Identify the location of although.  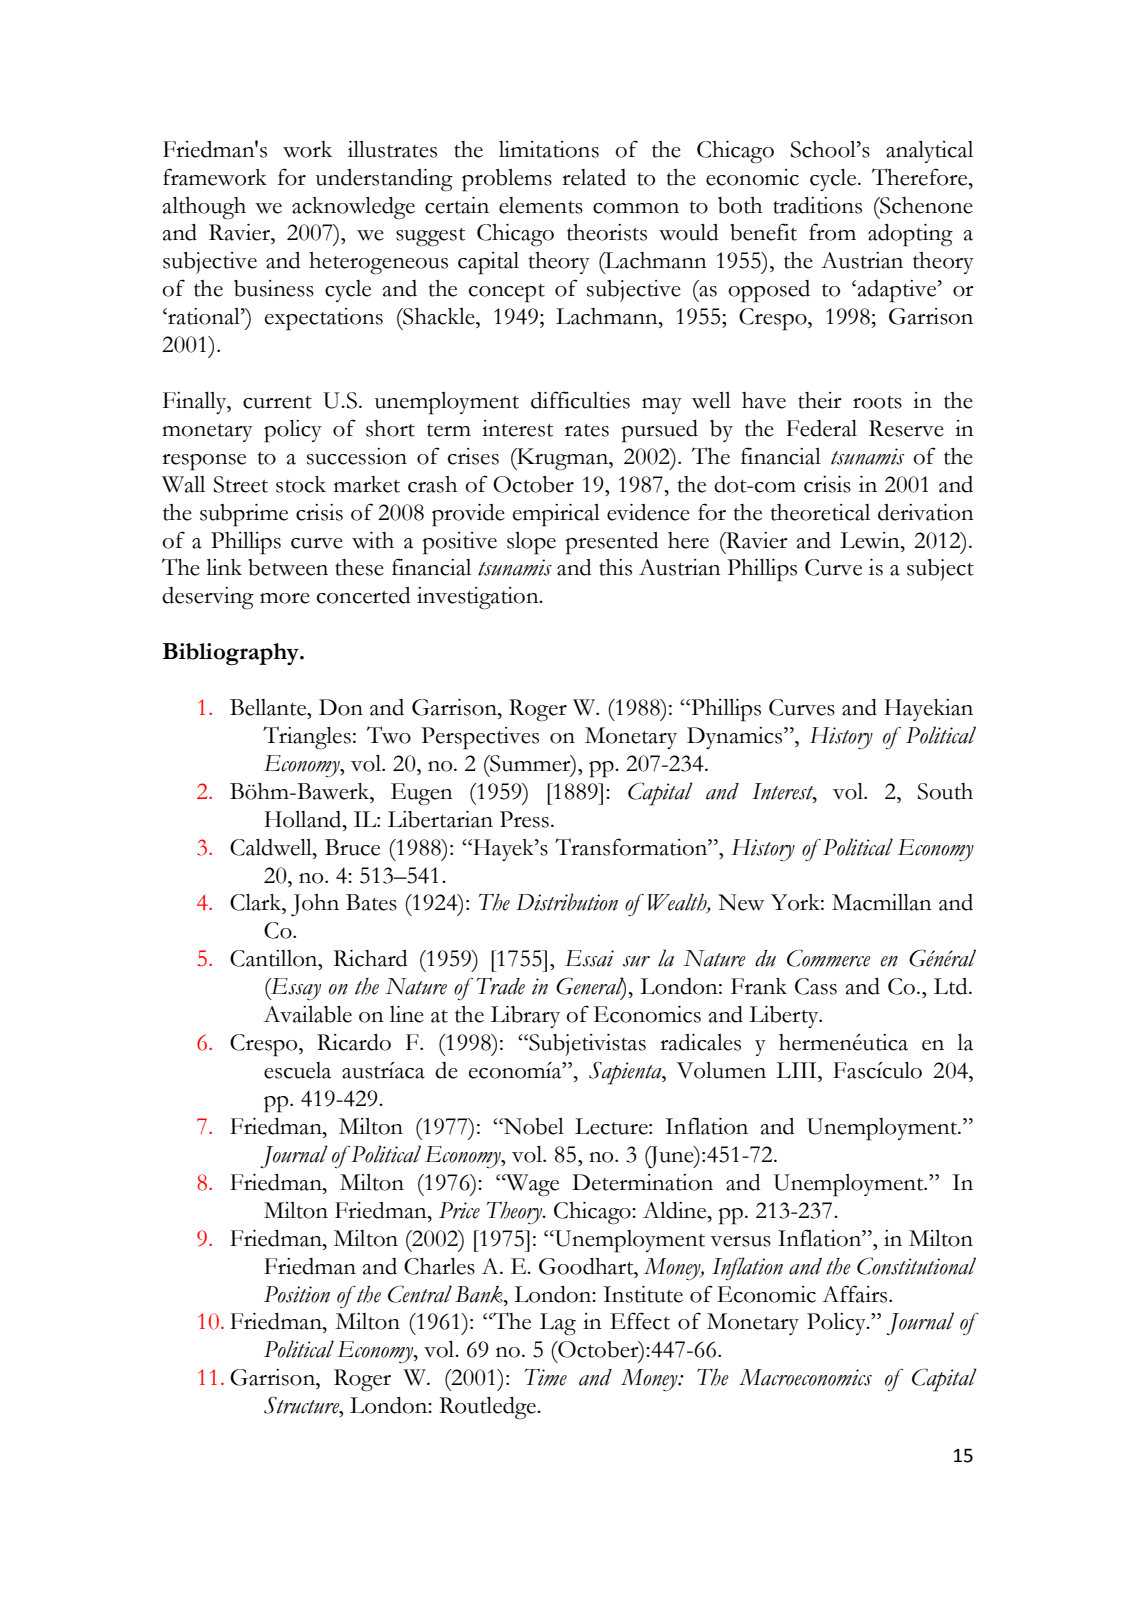
(204, 208).
